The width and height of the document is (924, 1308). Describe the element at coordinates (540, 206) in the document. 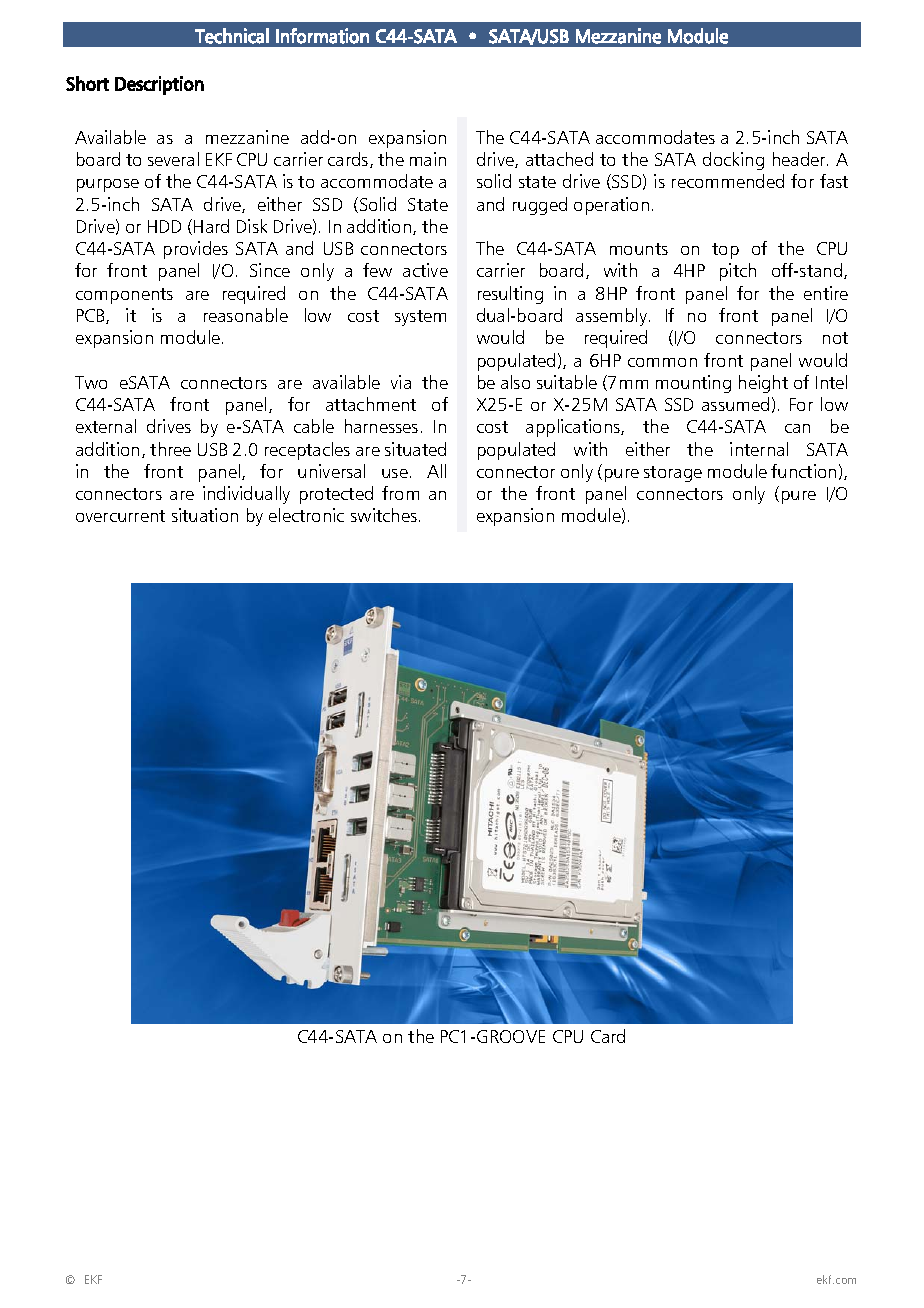

I see `rugged` at that location.
